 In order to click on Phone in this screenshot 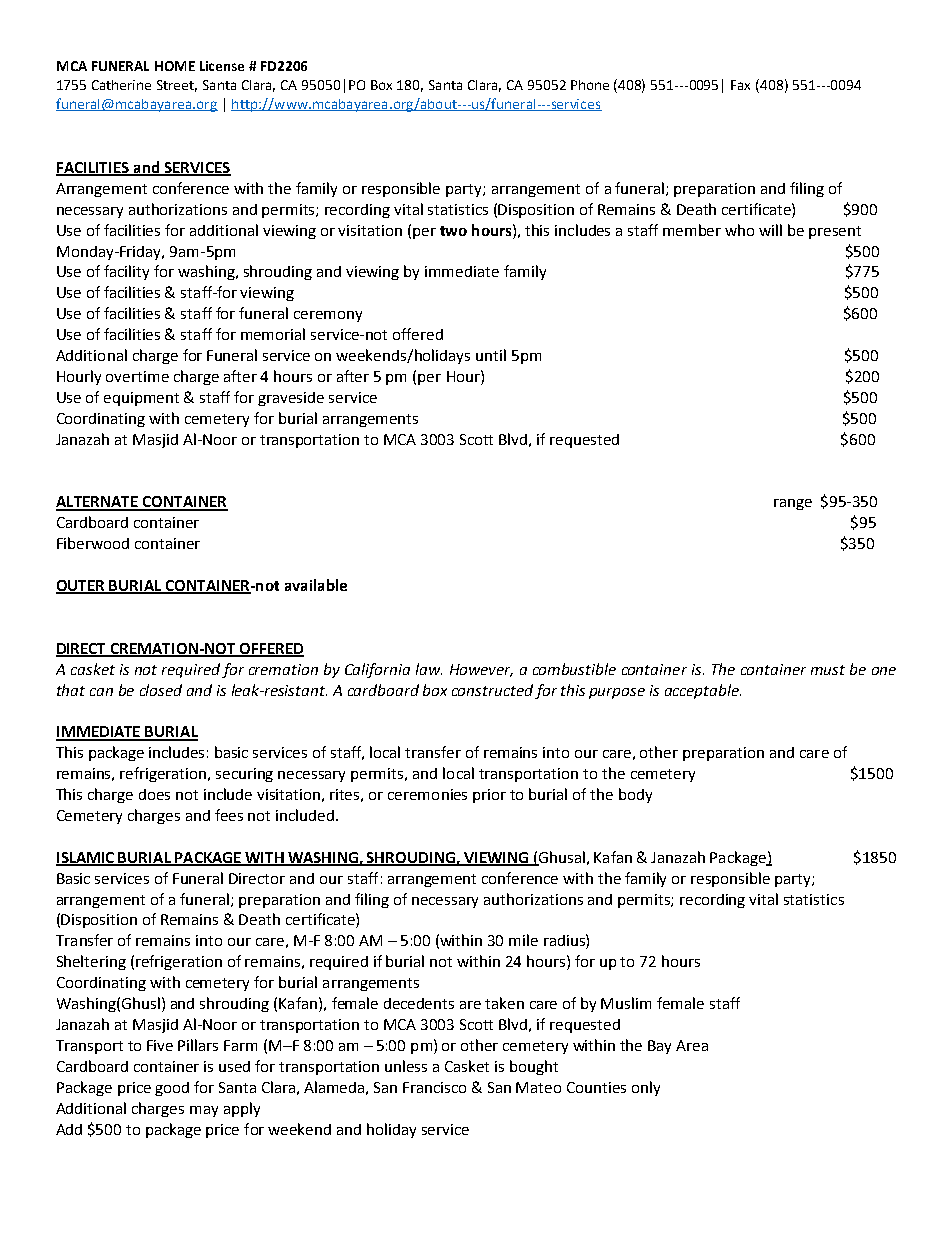, I will do `click(590, 85)`.
